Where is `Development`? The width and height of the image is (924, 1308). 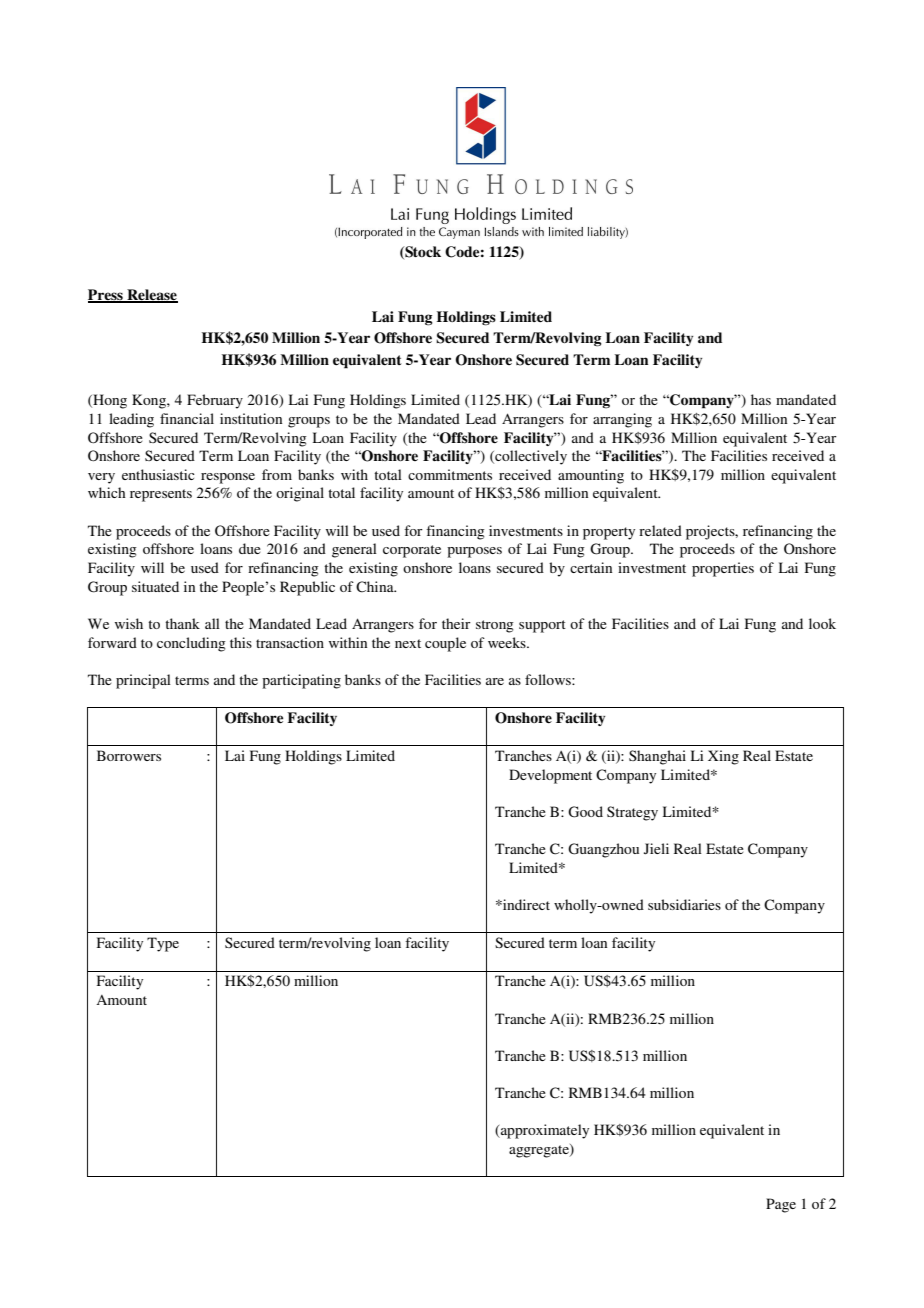
Development is located at coordinates (550, 776).
